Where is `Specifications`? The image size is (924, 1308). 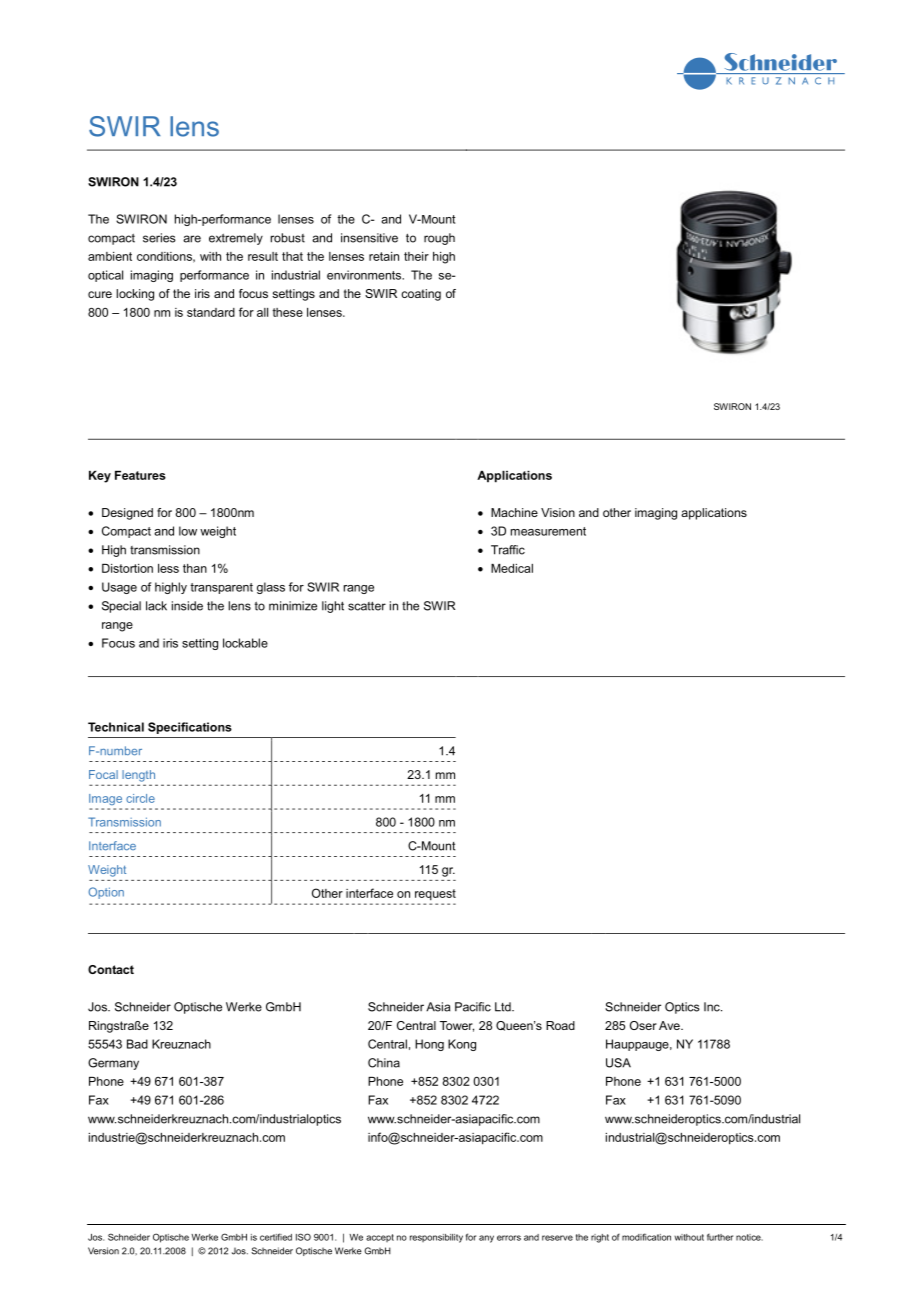 Specifications is located at coordinates (190, 728).
